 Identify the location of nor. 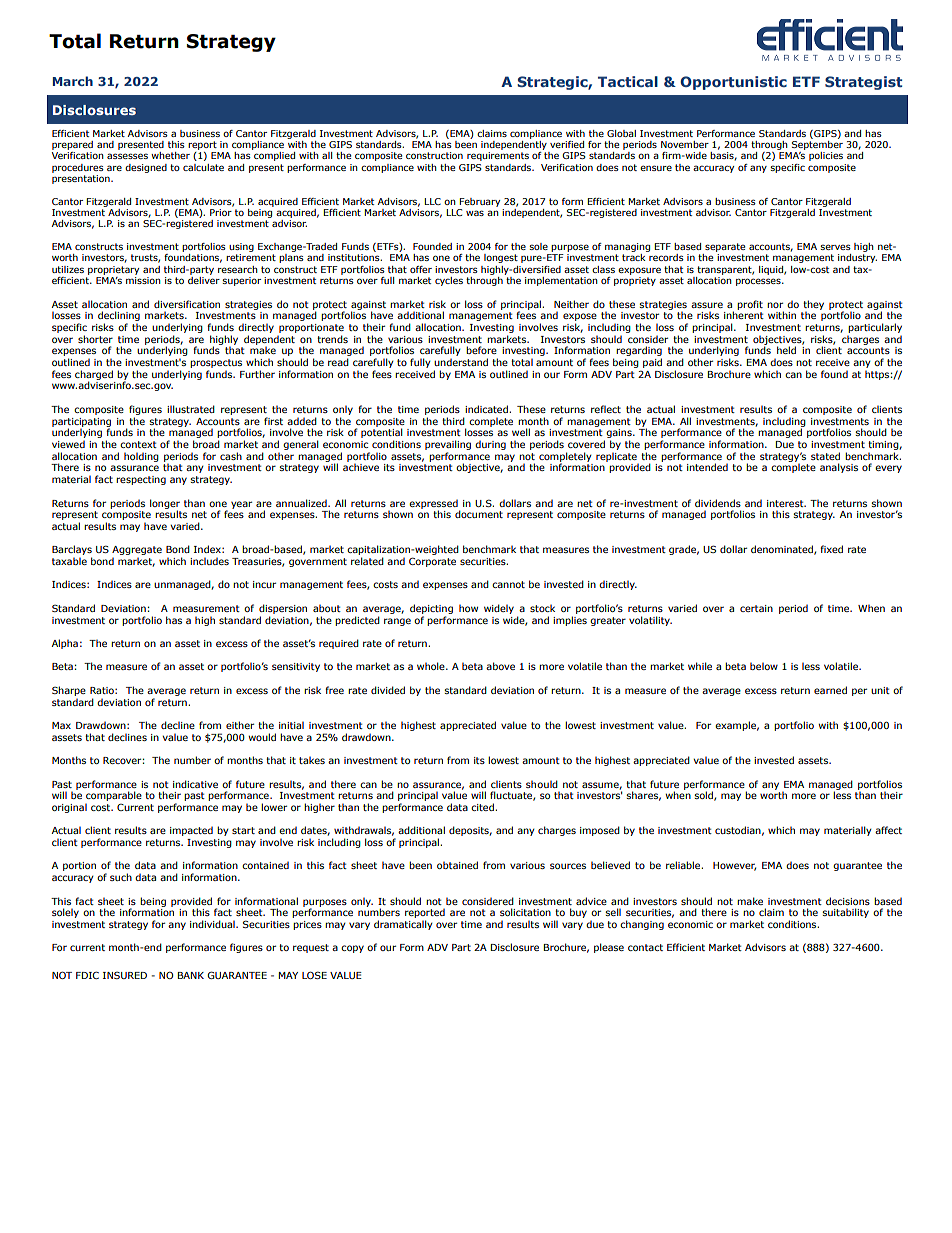
(775, 305).
